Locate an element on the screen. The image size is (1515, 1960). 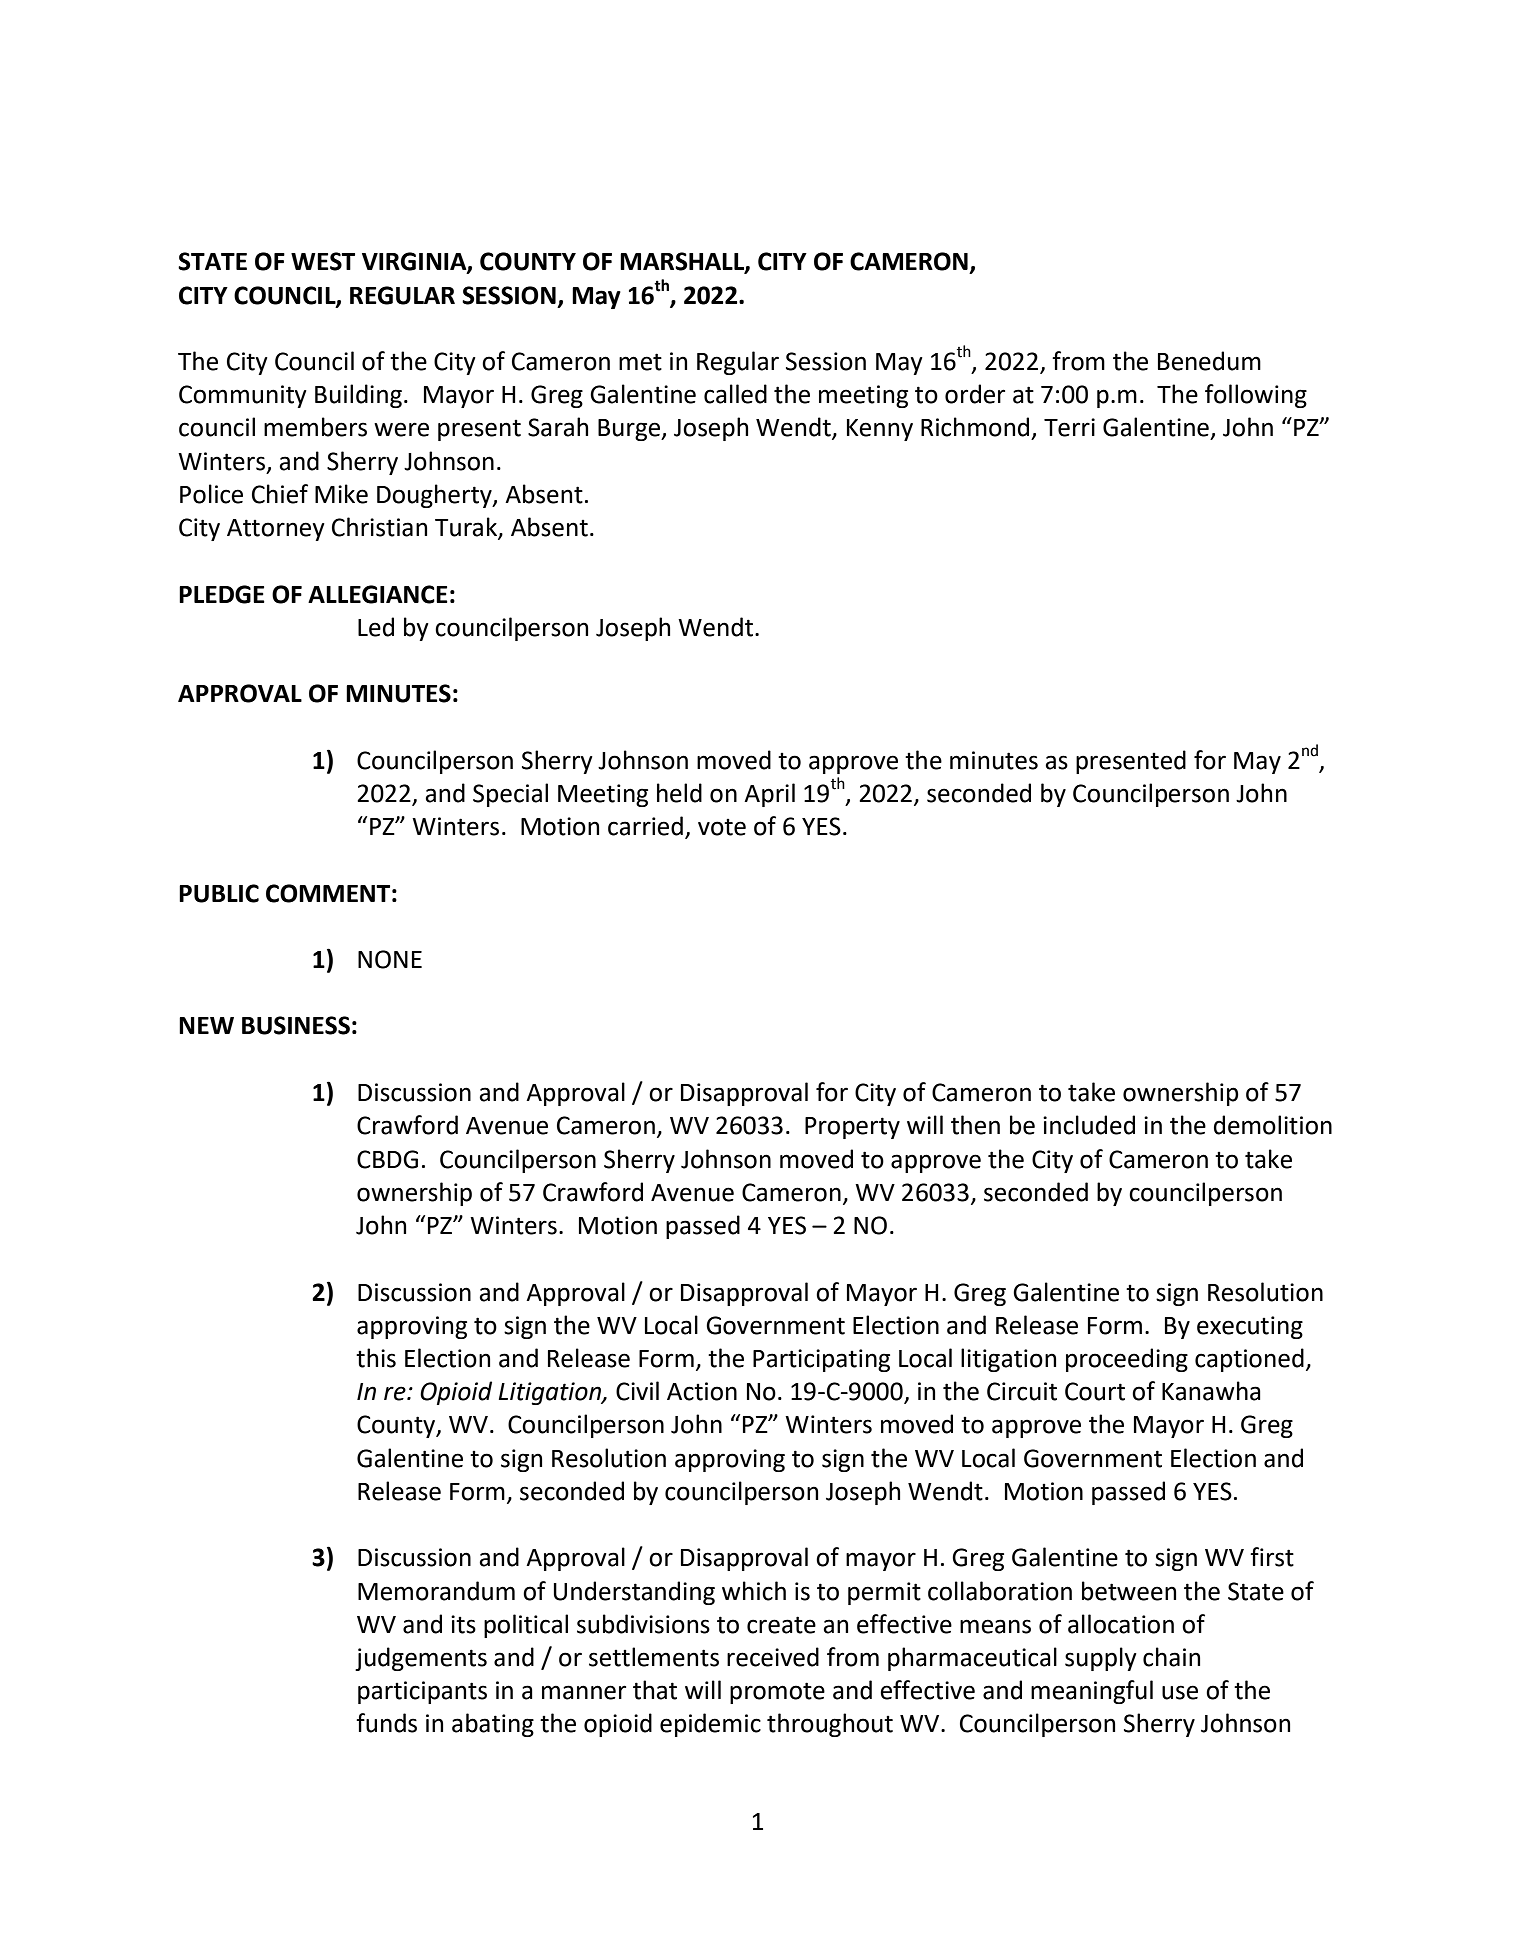
BUSINESS is located at coordinates (296, 1025).
